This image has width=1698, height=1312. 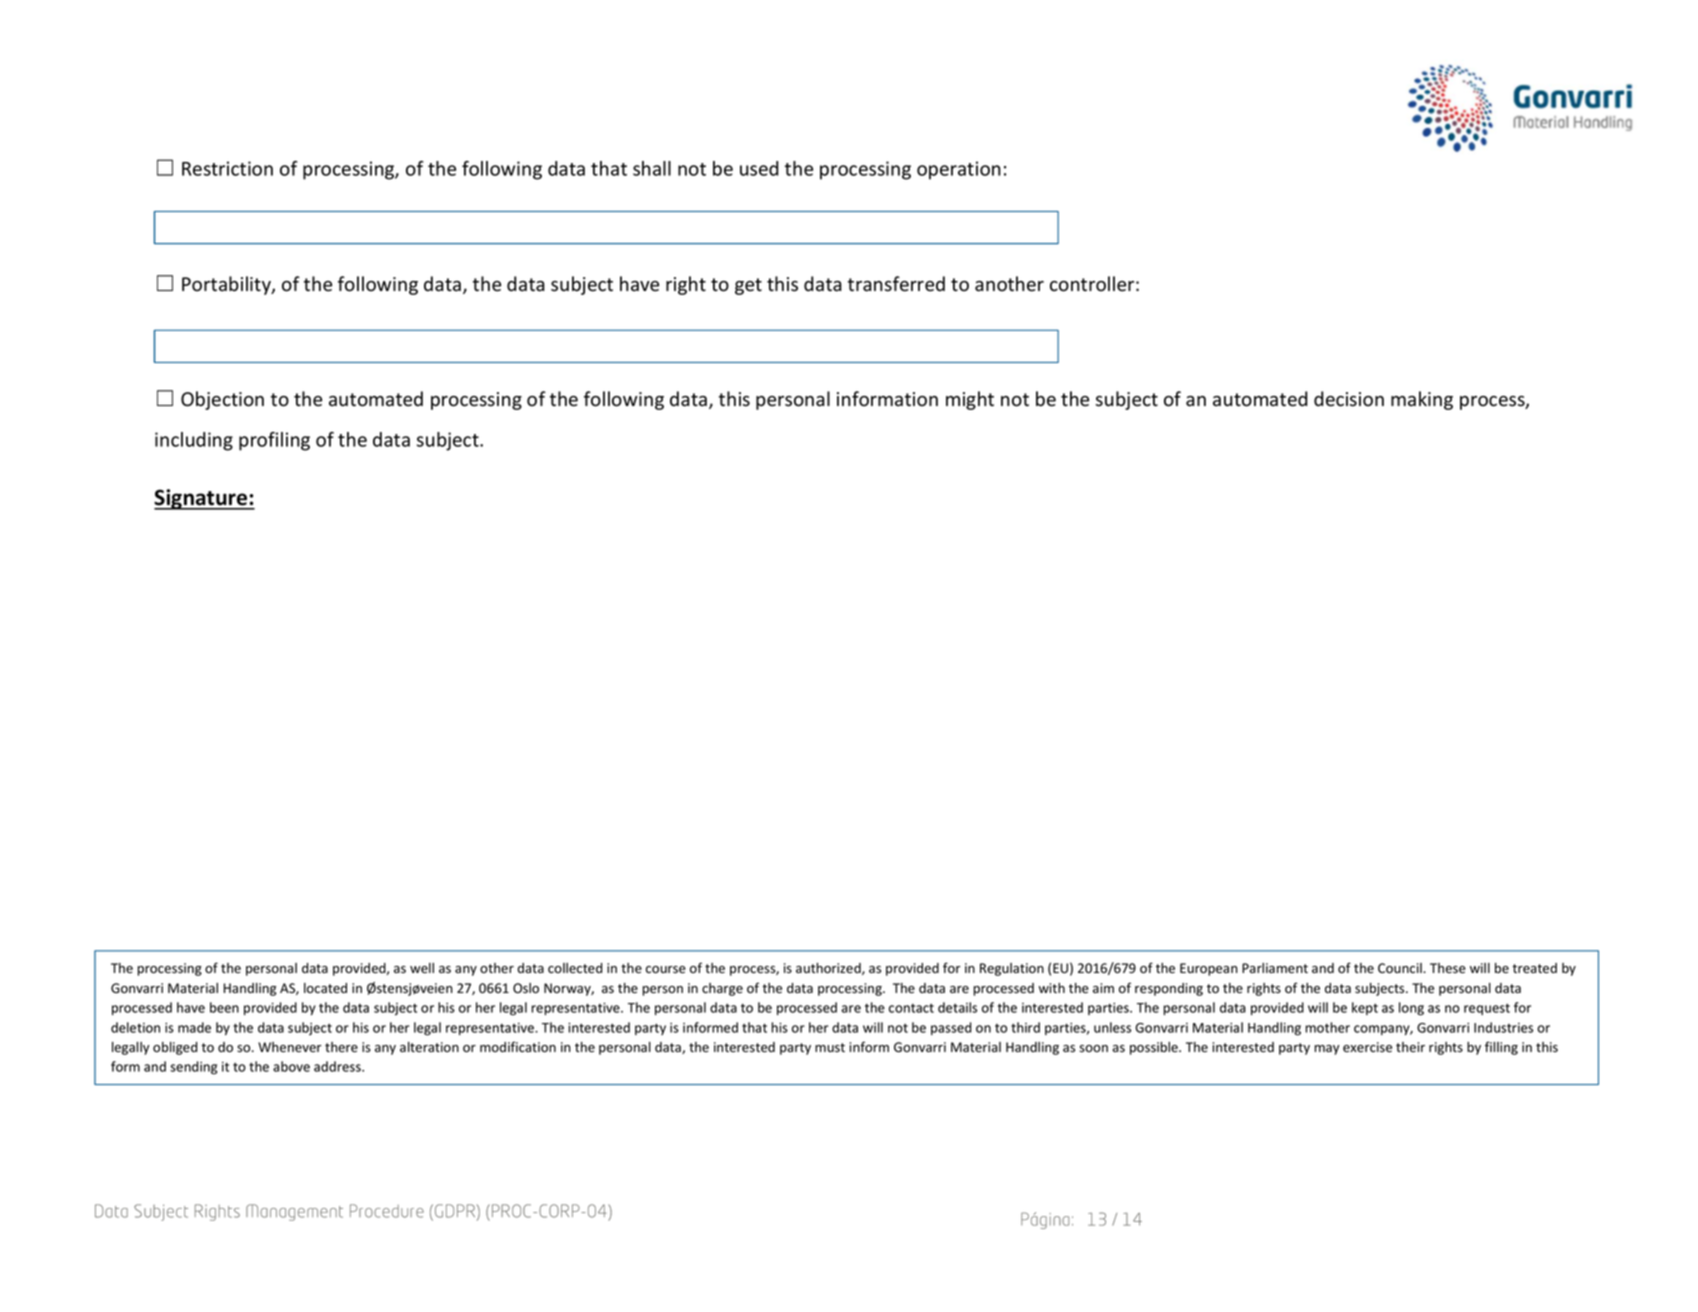 I want to click on must, so click(x=830, y=1047).
